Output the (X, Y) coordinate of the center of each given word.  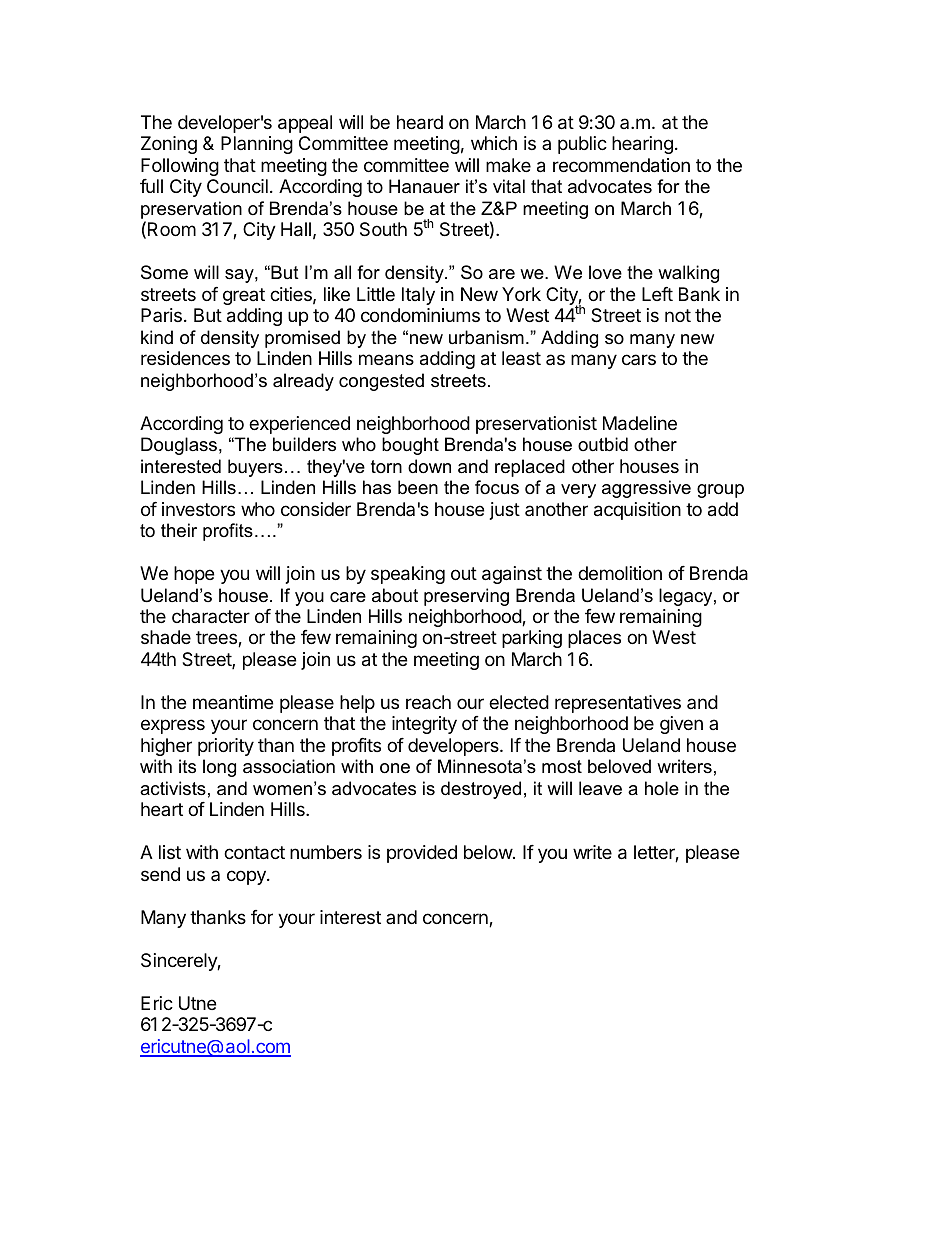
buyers (255, 468)
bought (410, 446)
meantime (233, 702)
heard (420, 122)
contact (254, 853)
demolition (620, 573)
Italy (418, 296)
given (681, 725)
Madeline (640, 423)
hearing (642, 145)
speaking (408, 575)
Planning (257, 145)
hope (194, 575)
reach (428, 702)
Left (657, 294)
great (244, 296)
